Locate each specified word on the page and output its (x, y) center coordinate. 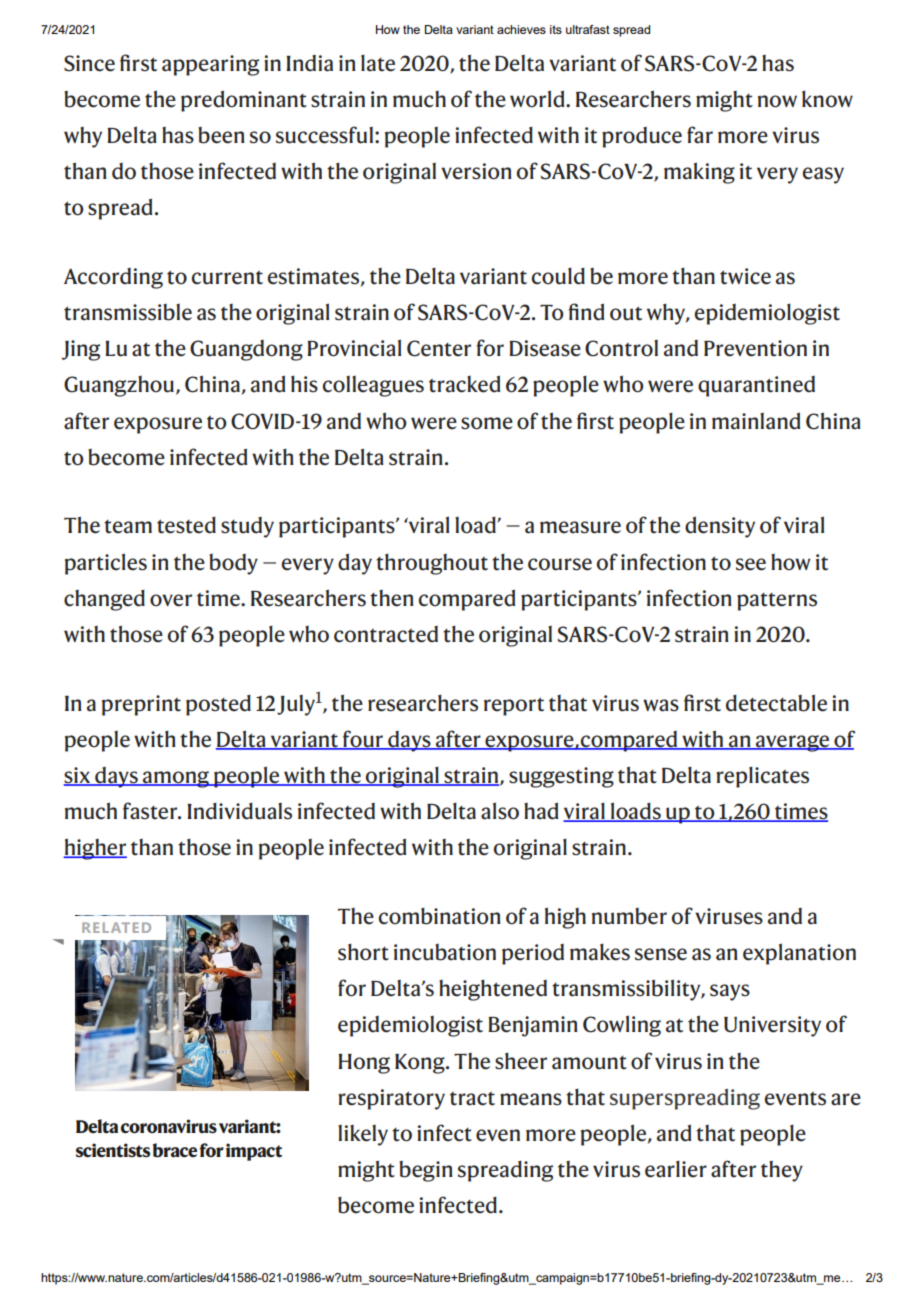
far (700, 135)
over (171, 600)
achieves (521, 29)
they (782, 1171)
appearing (210, 65)
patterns (777, 602)
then (392, 598)
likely (363, 1135)
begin (426, 1171)
